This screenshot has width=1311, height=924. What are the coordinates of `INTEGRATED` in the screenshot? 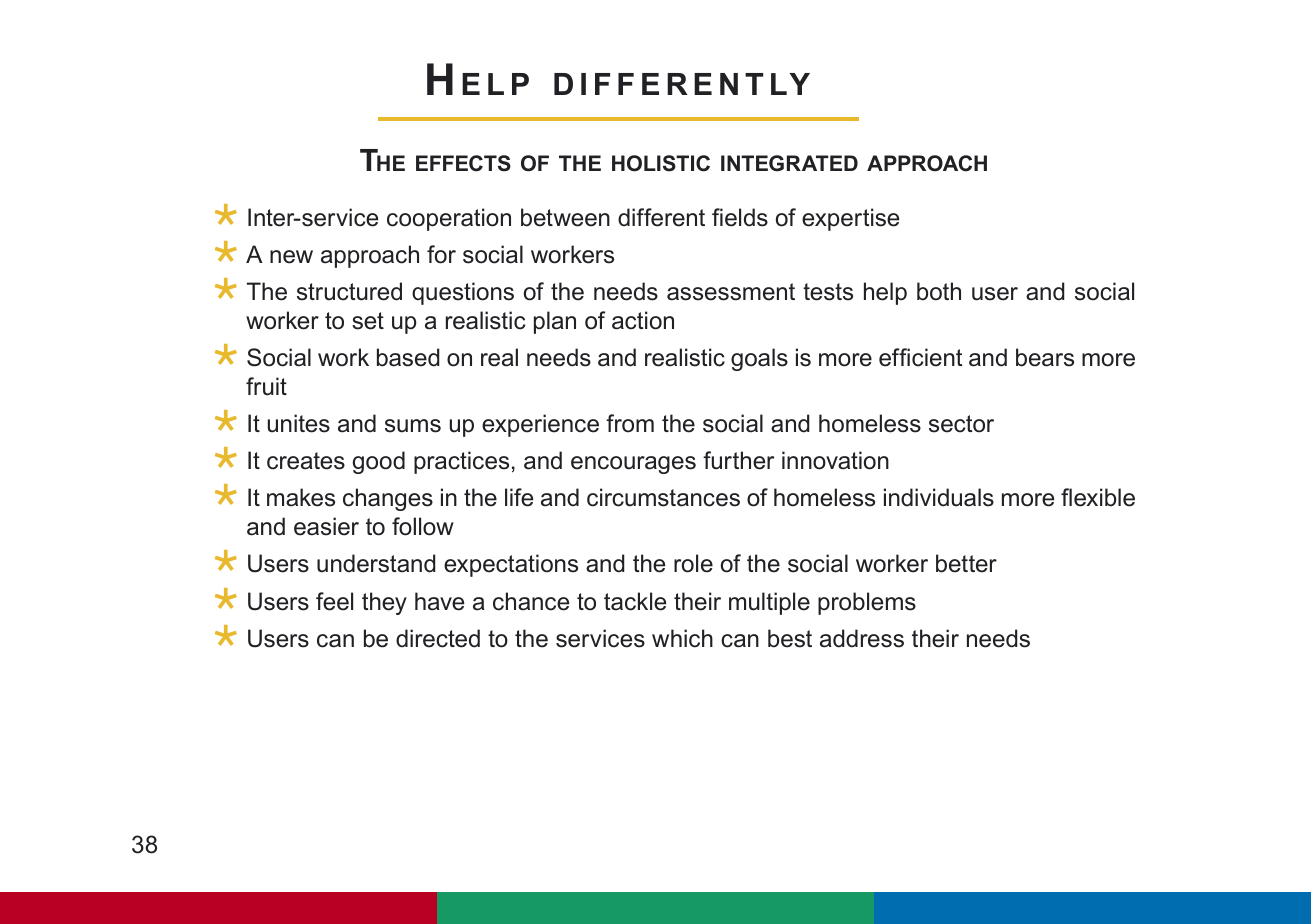 It's located at (789, 163).
